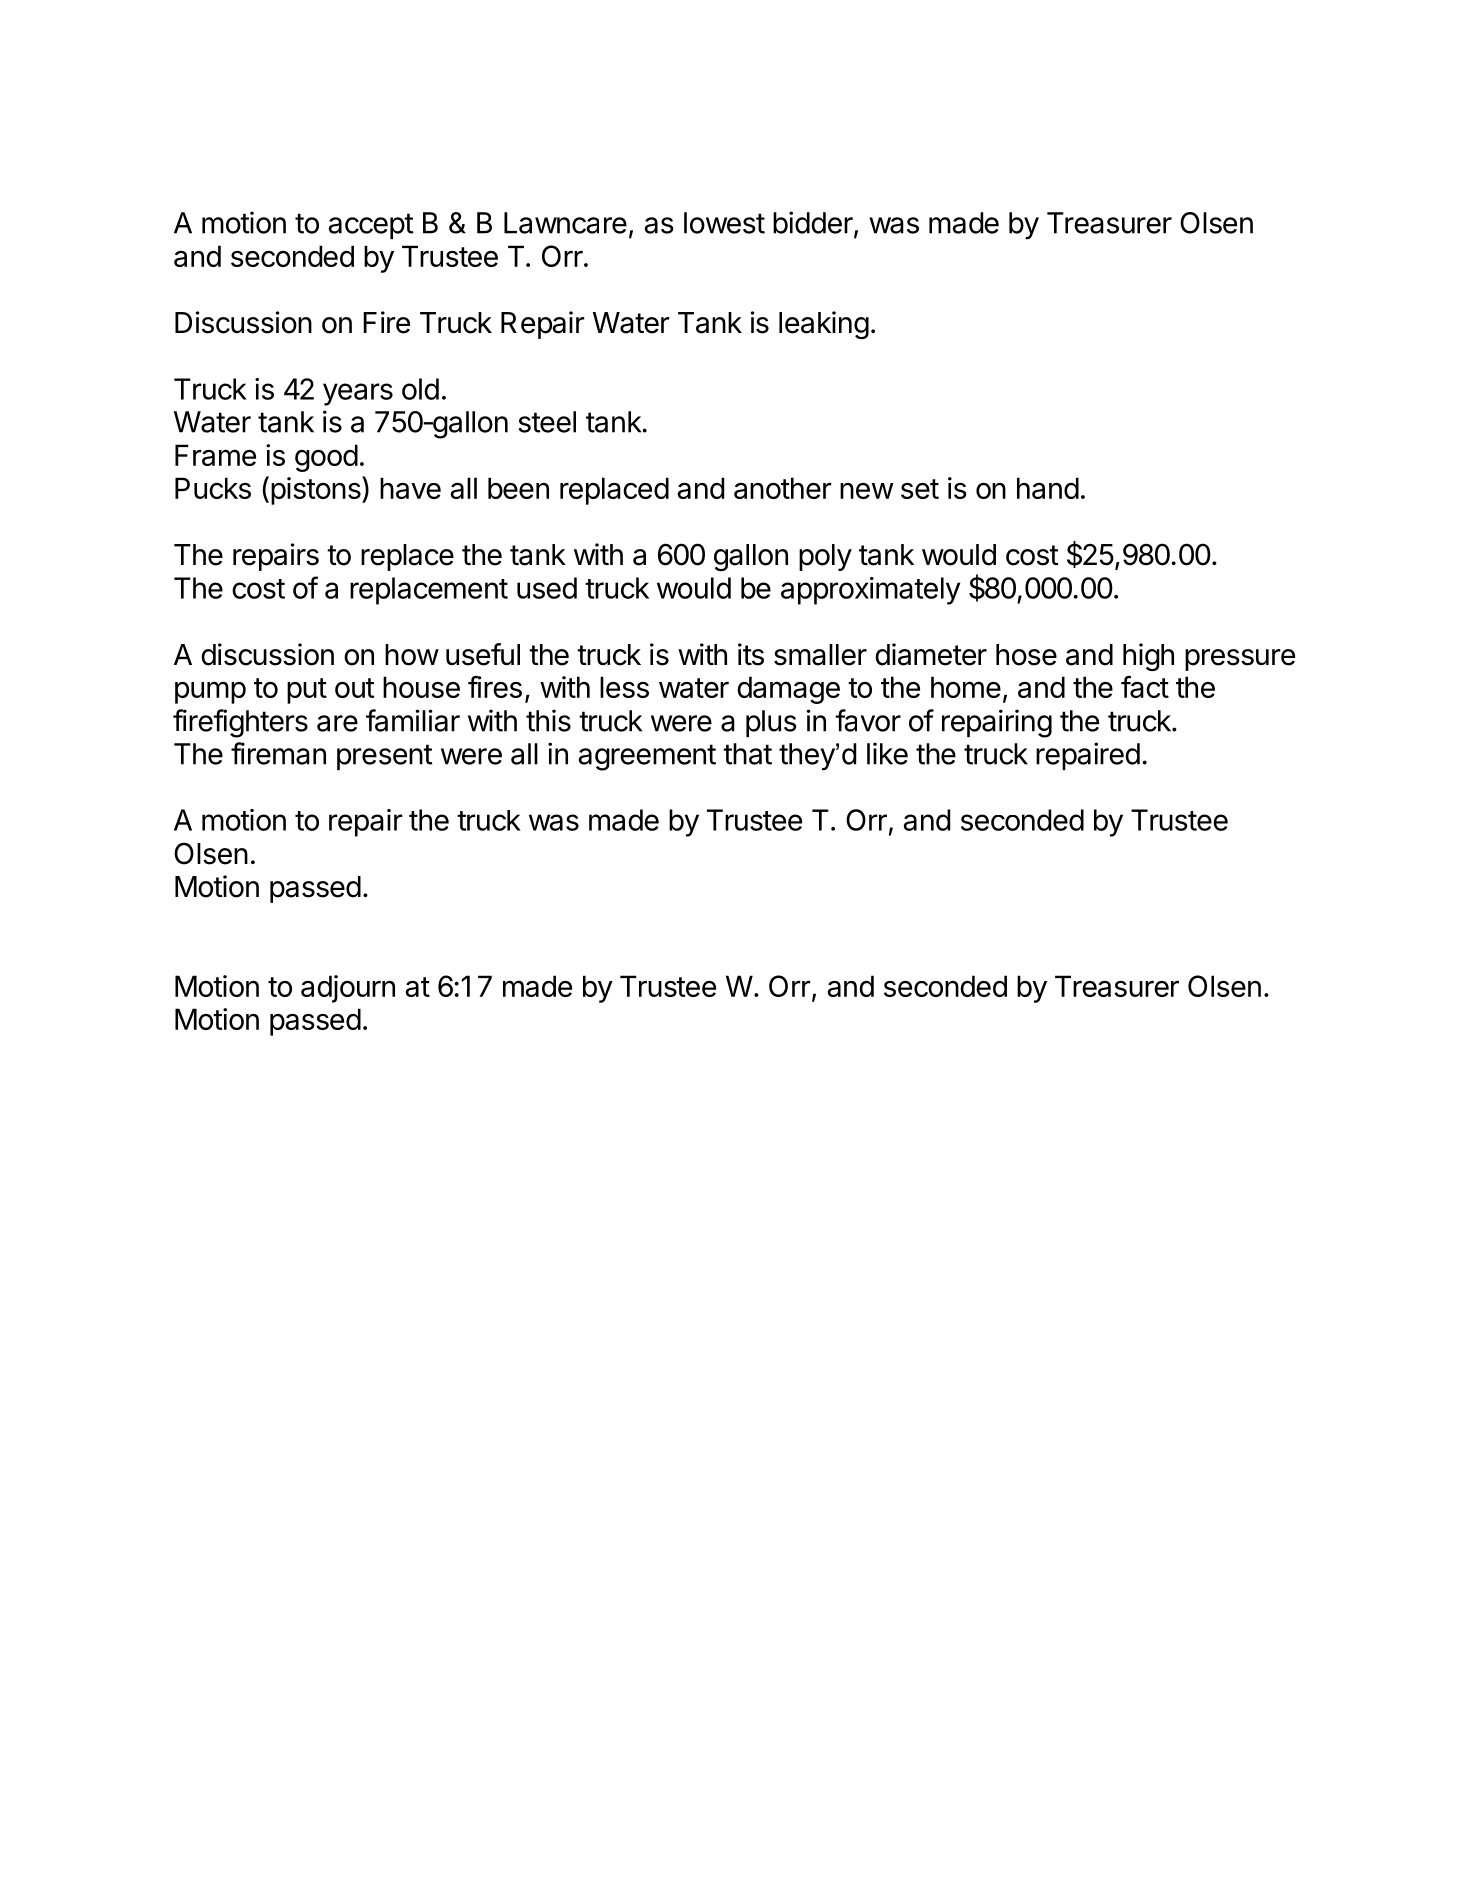  What do you see at coordinates (814, 223) in the page?
I see `bidder` at bounding box center [814, 223].
